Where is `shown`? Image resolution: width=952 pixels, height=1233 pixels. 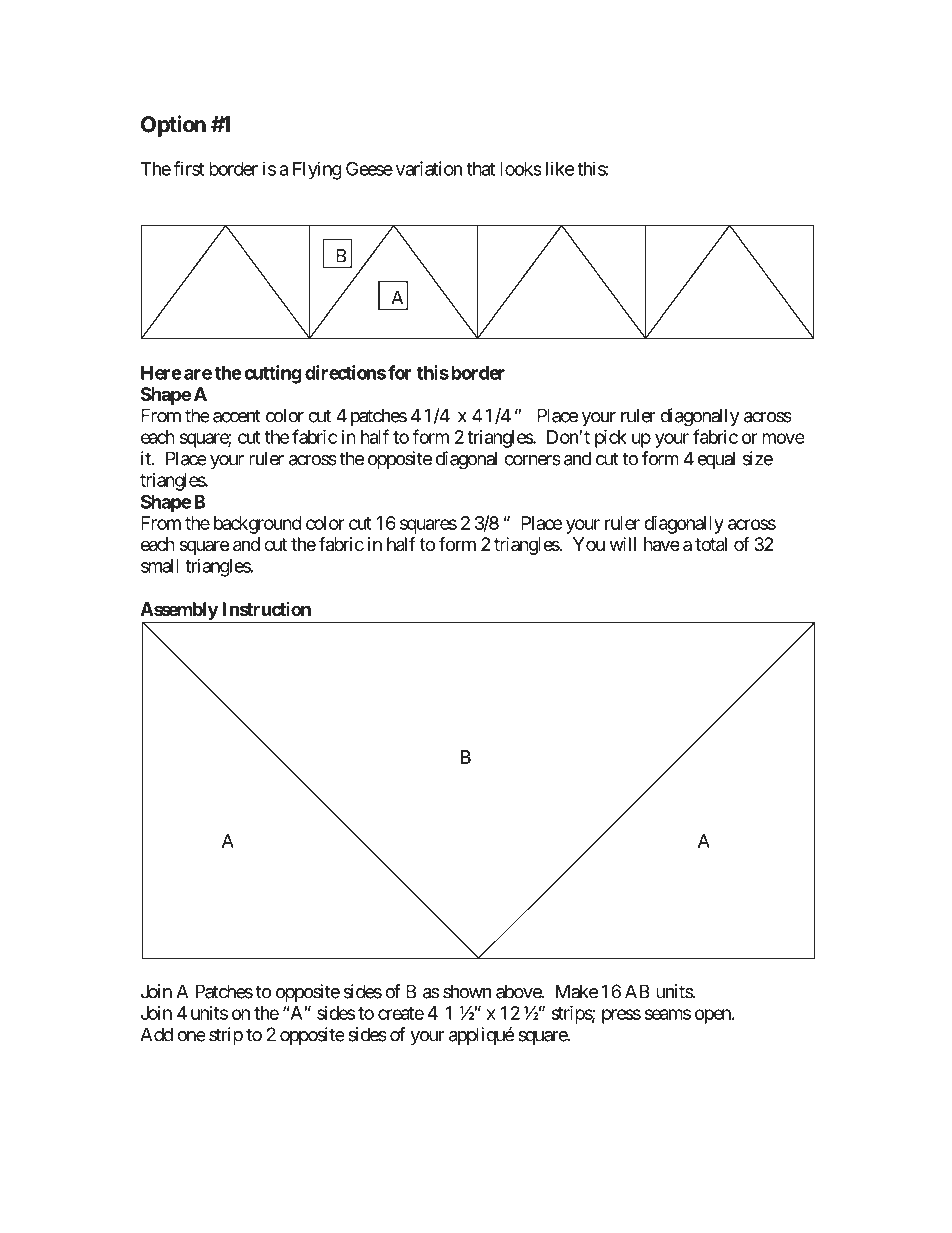 shown is located at coordinates (467, 991).
